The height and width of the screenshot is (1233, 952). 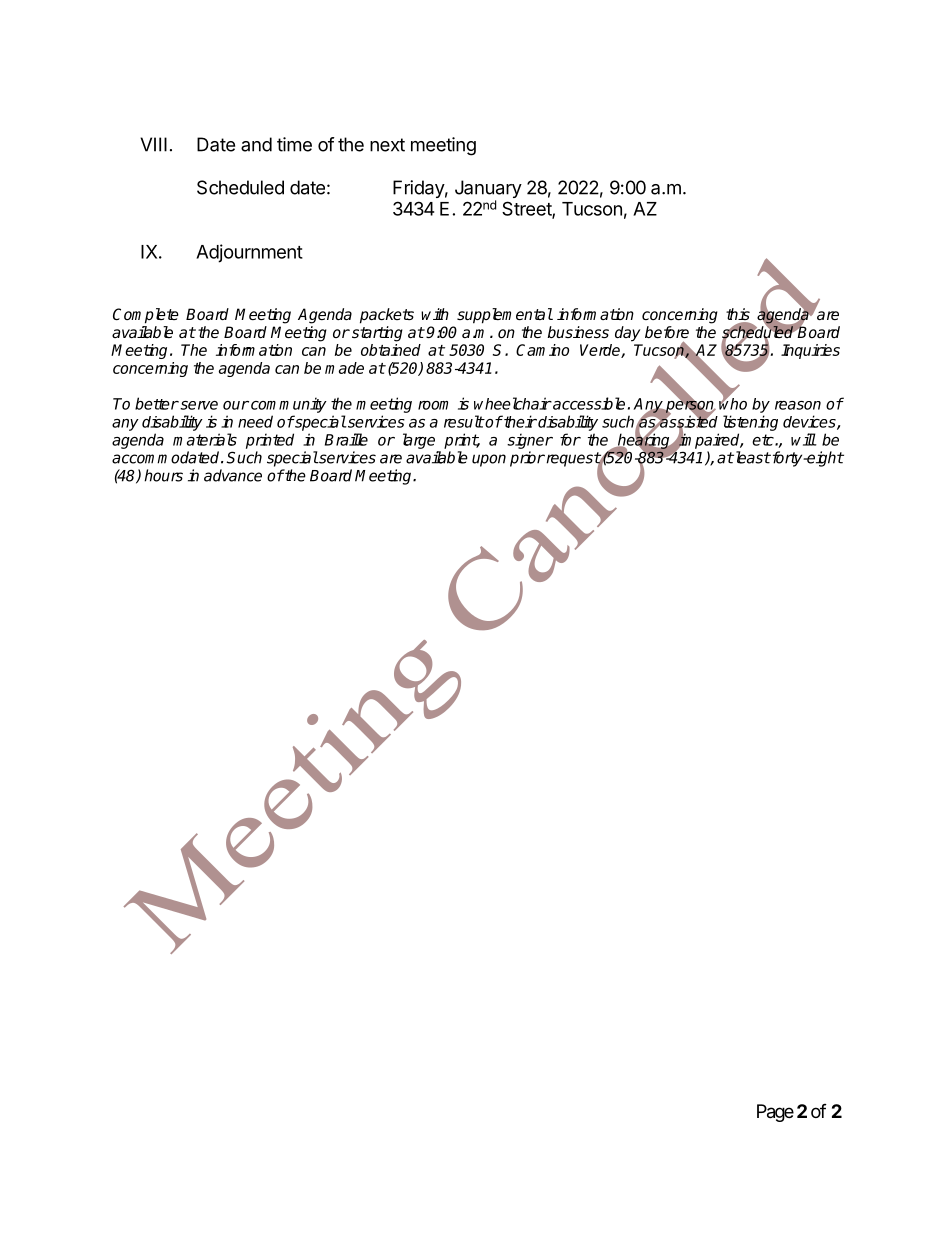 What do you see at coordinates (205, 439) in the screenshot?
I see `materials` at bounding box center [205, 439].
